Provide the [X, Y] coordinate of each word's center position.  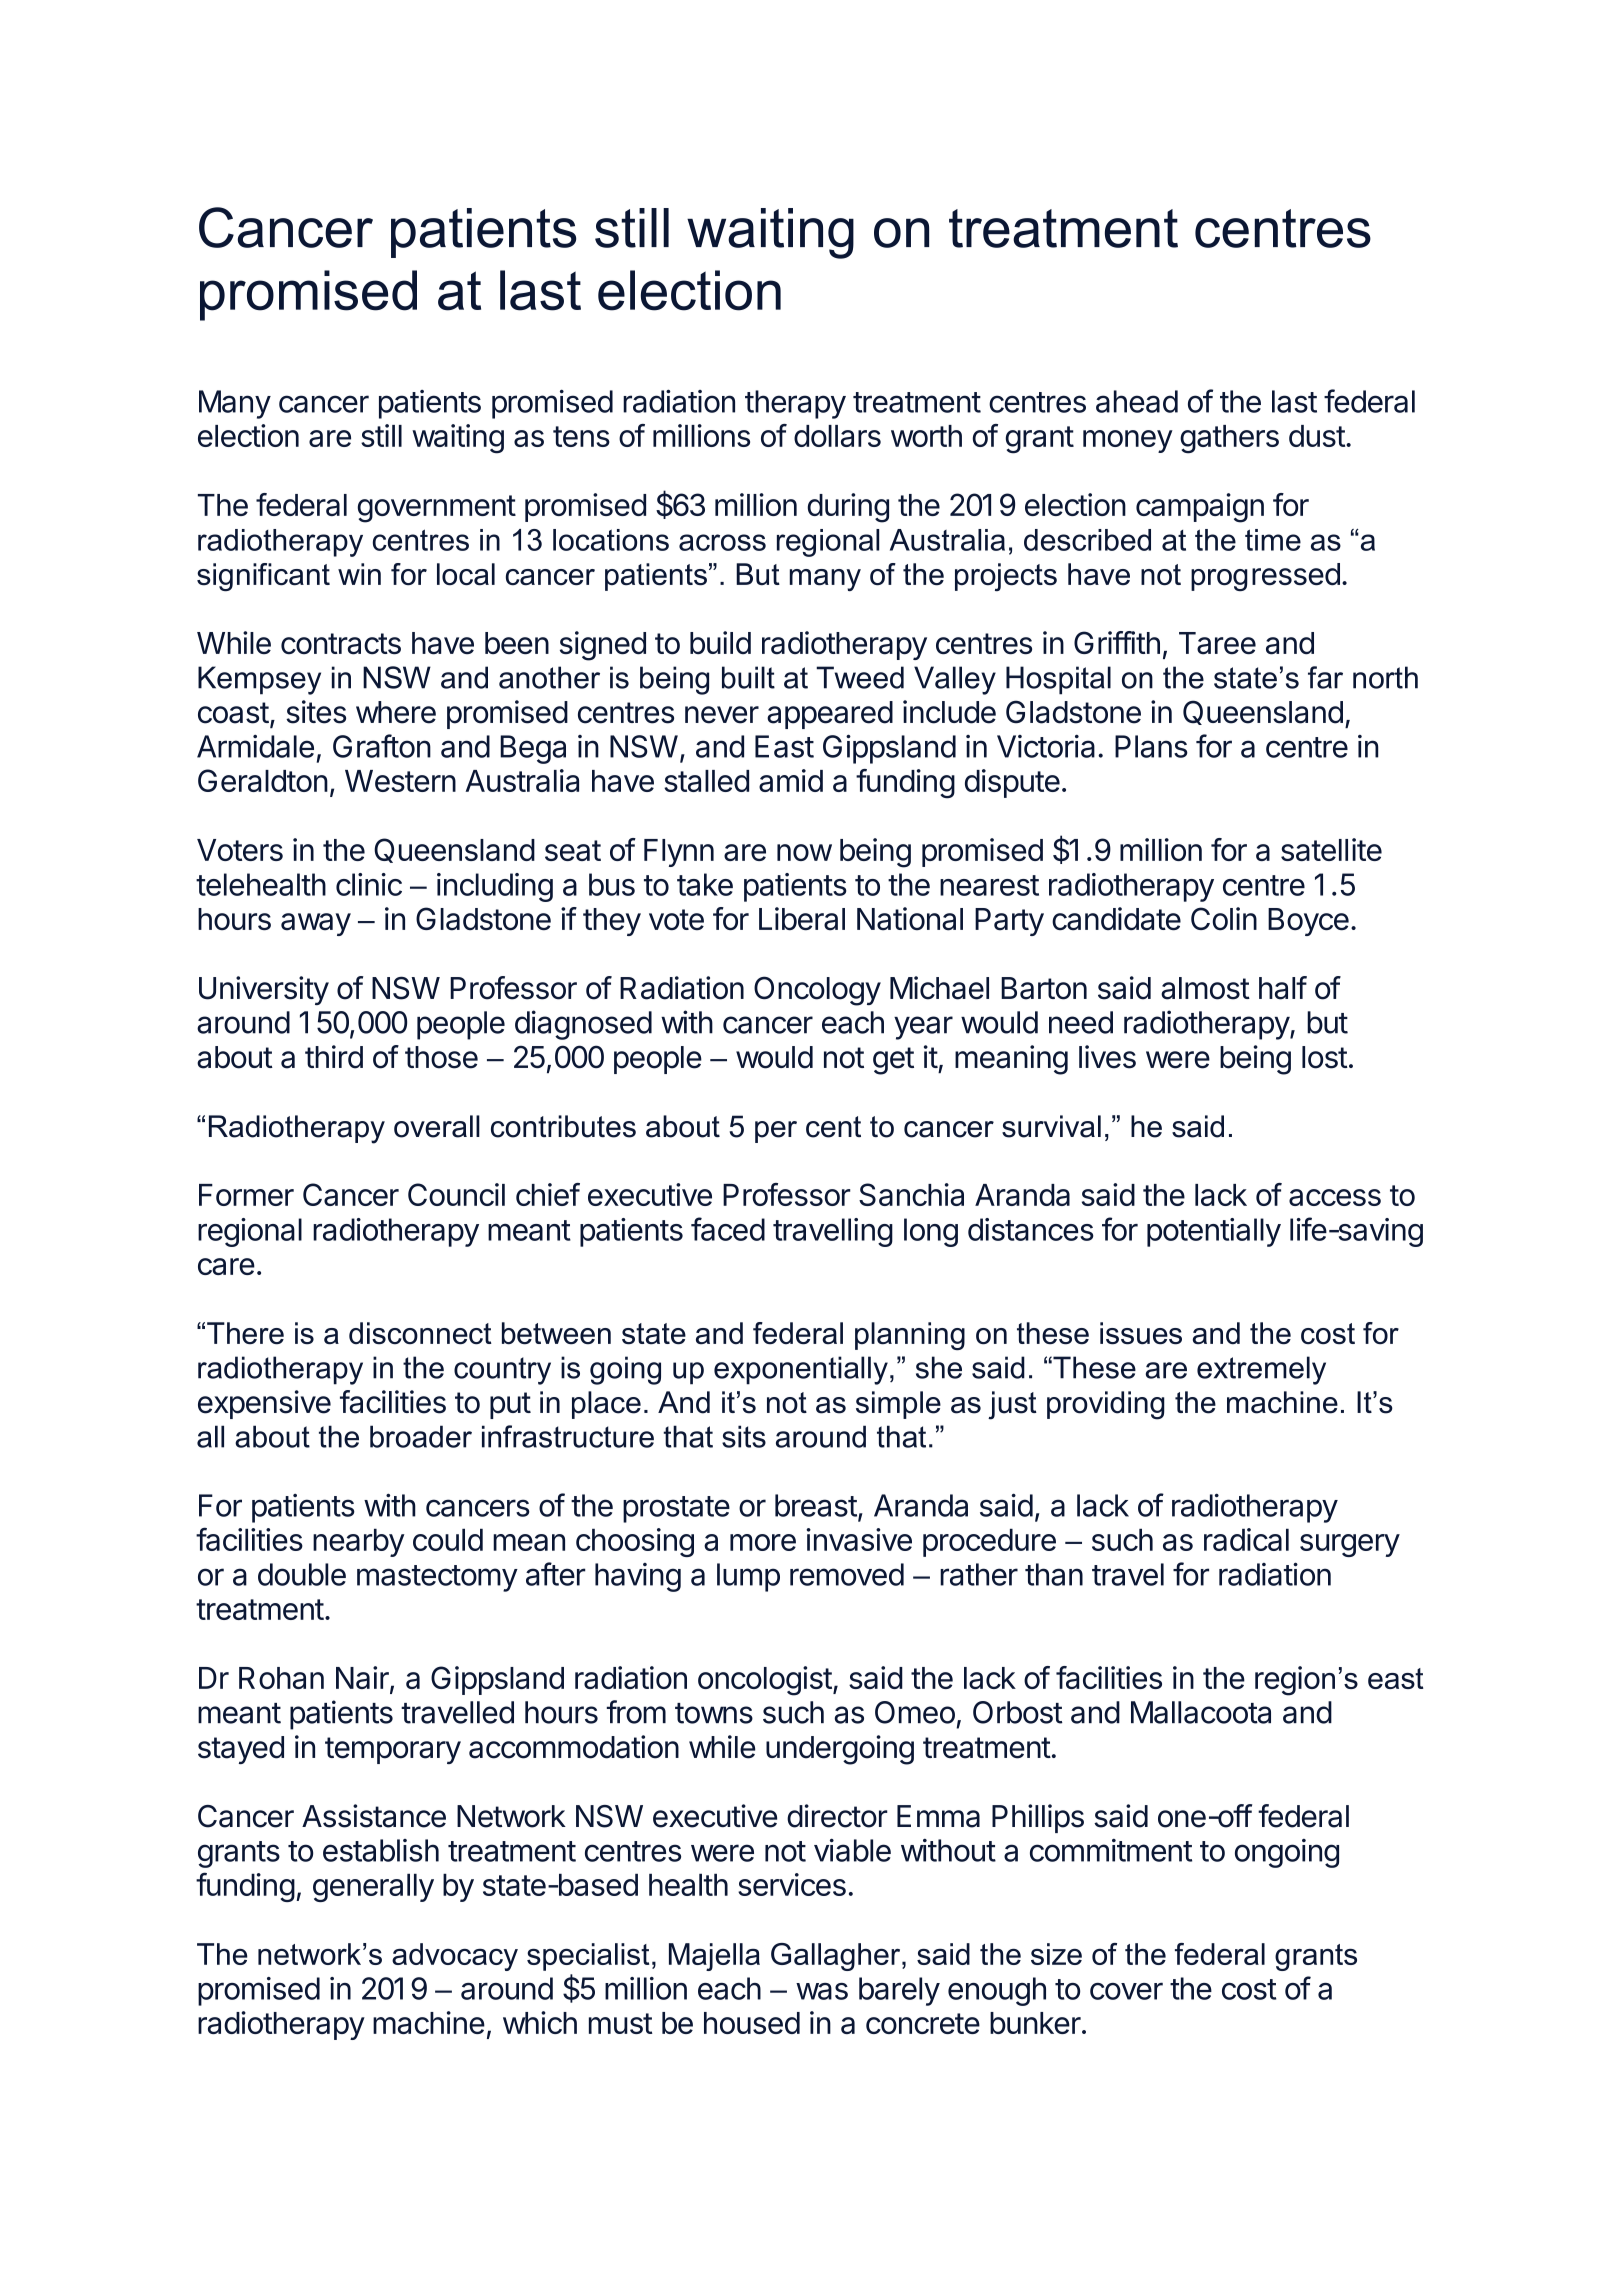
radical [1246, 1539]
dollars [837, 436]
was [822, 1991]
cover [1126, 1991]
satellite [1331, 849]
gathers [1229, 439]
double [302, 1574]
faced [728, 1229]
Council [456, 1194]
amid [791, 780]
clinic [369, 884]
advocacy [455, 1957]
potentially [1214, 1232]
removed [847, 1574]
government [436, 509]
